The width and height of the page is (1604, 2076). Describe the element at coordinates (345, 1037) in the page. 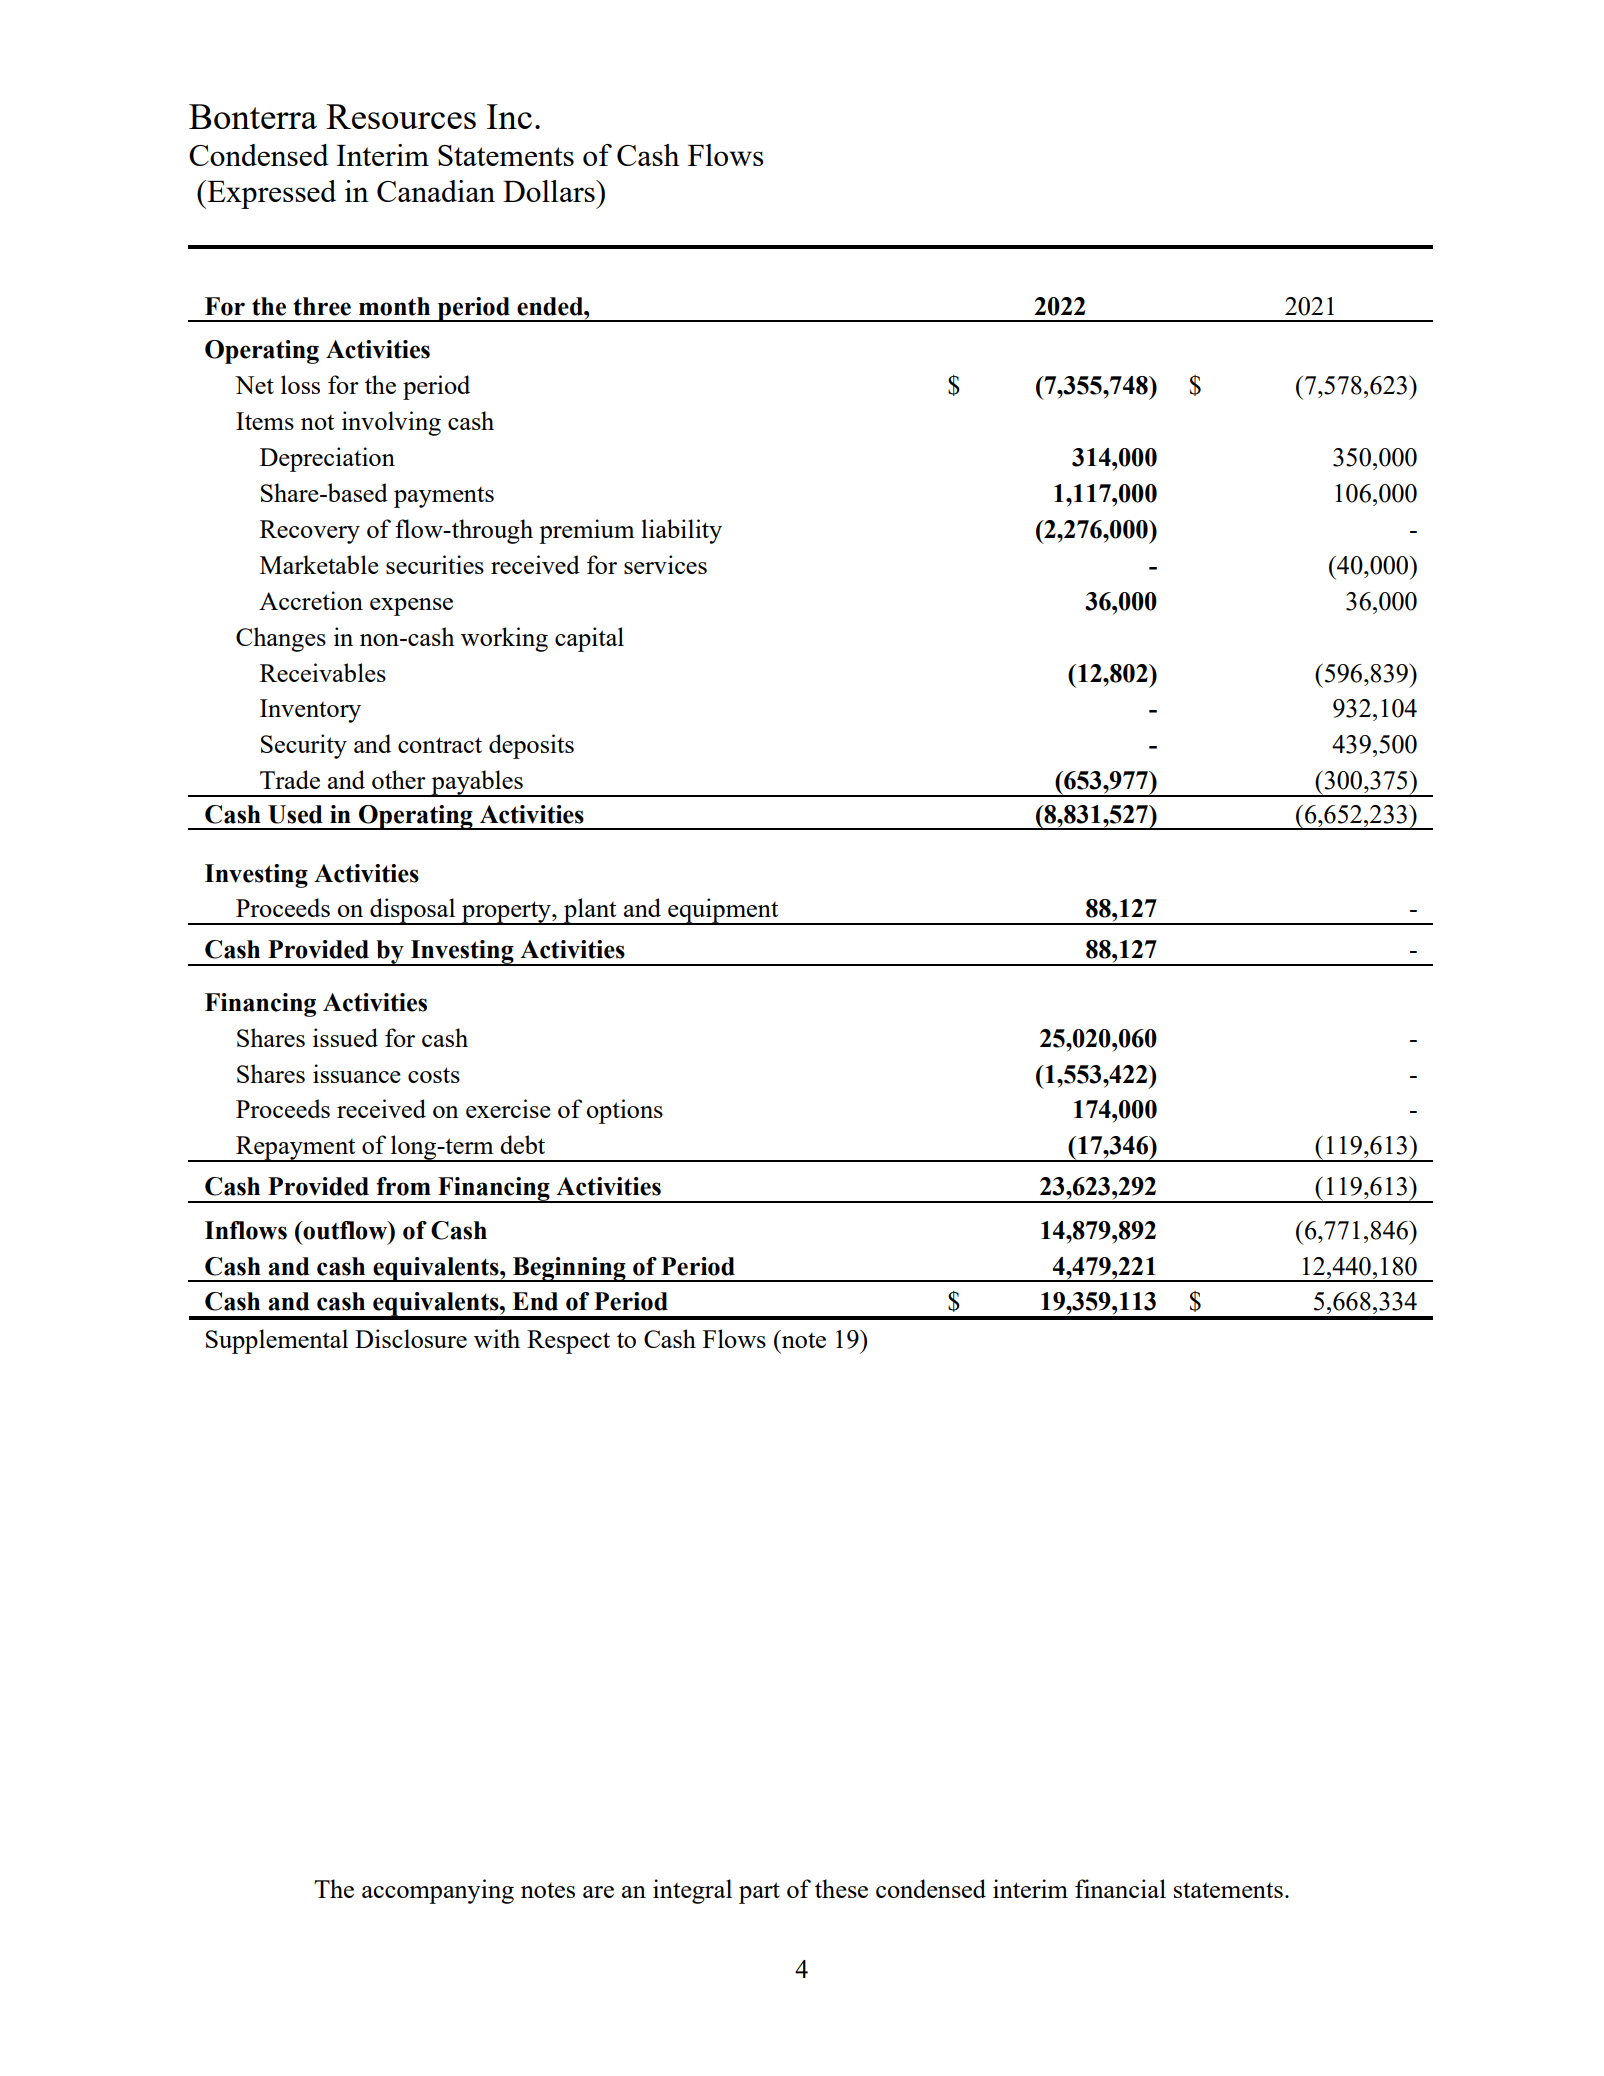

I see `issued` at that location.
